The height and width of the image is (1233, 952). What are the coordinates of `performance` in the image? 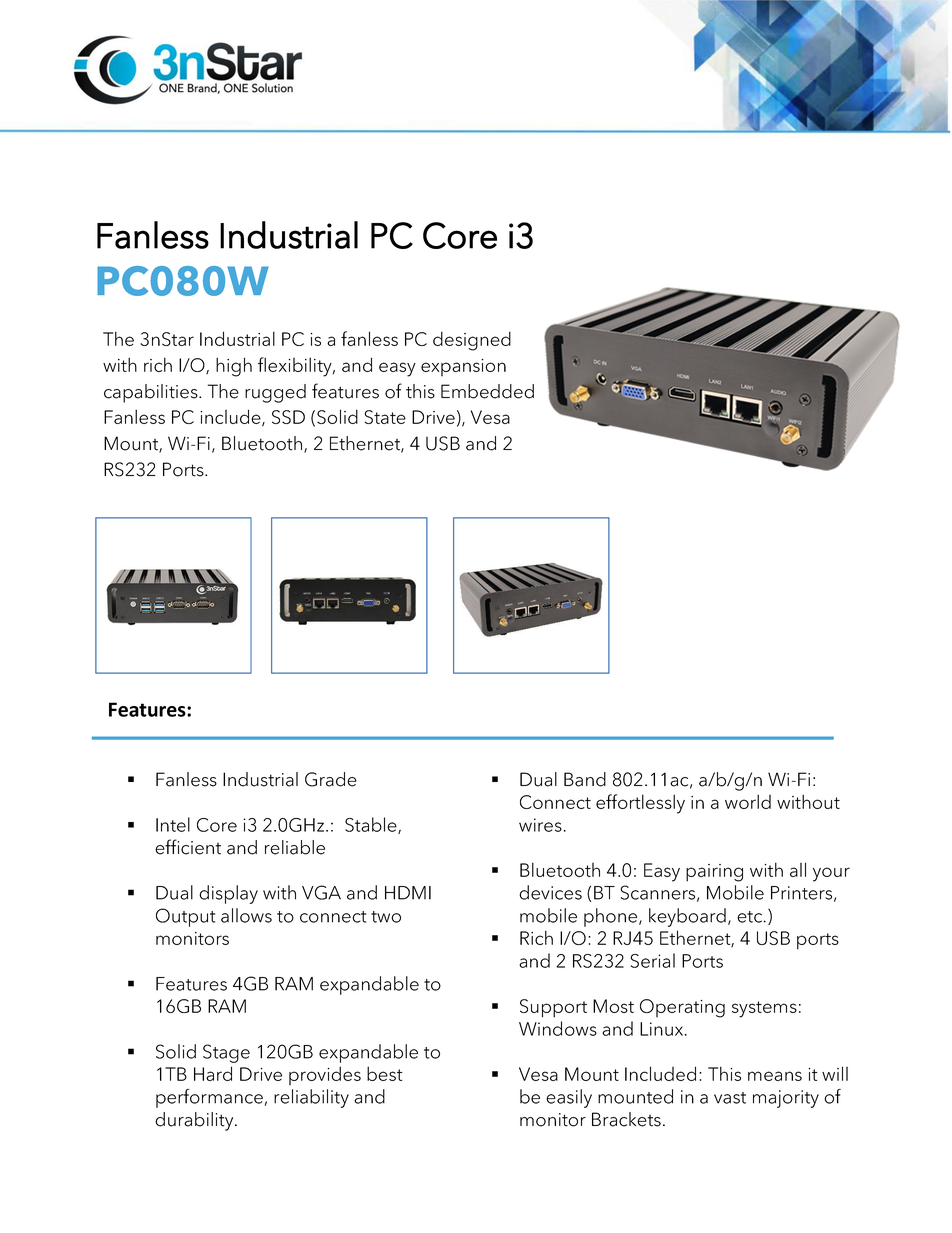 It's located at (209, 1098).
